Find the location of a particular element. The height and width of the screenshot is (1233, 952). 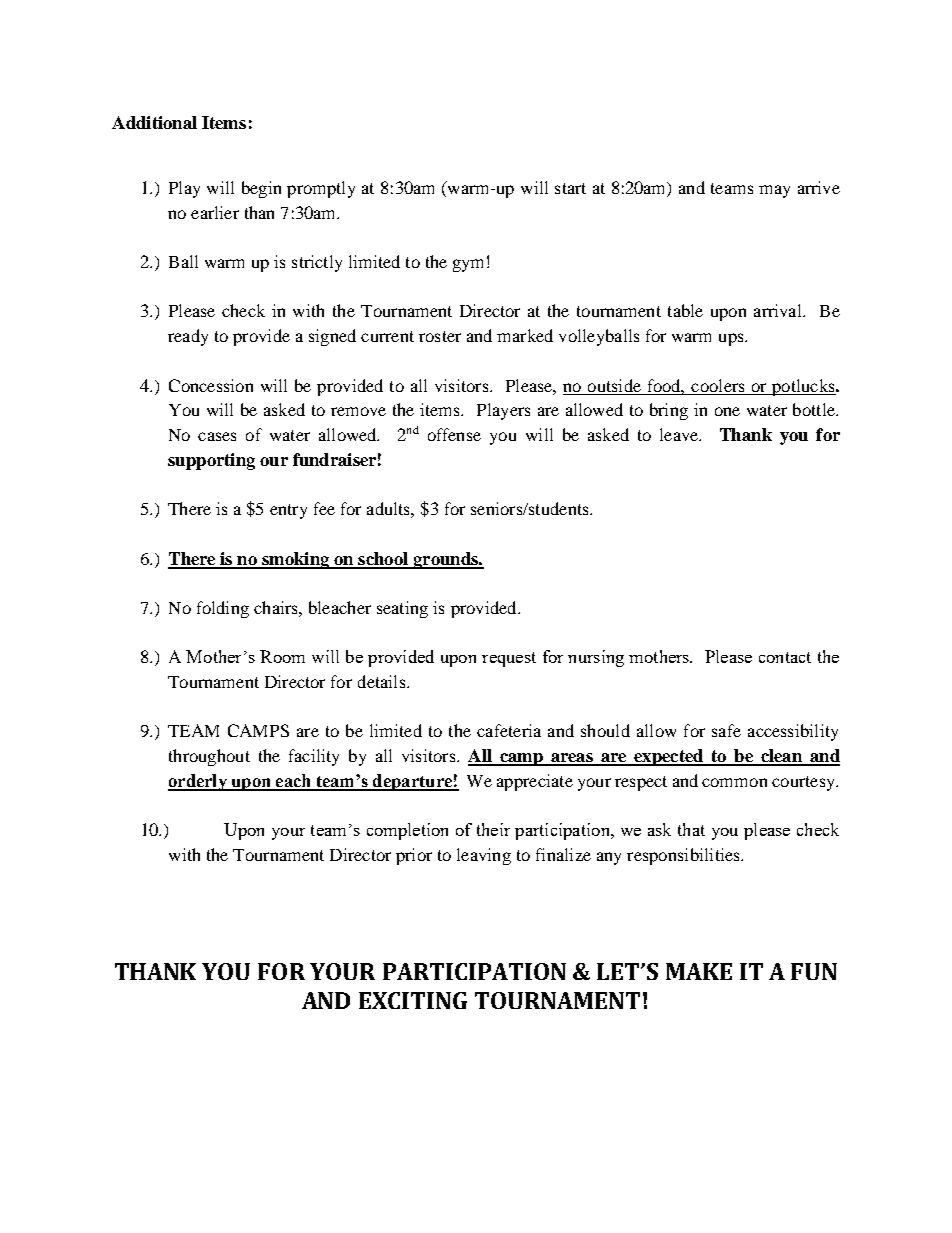

Concession is located at coordinates (211, 385).
